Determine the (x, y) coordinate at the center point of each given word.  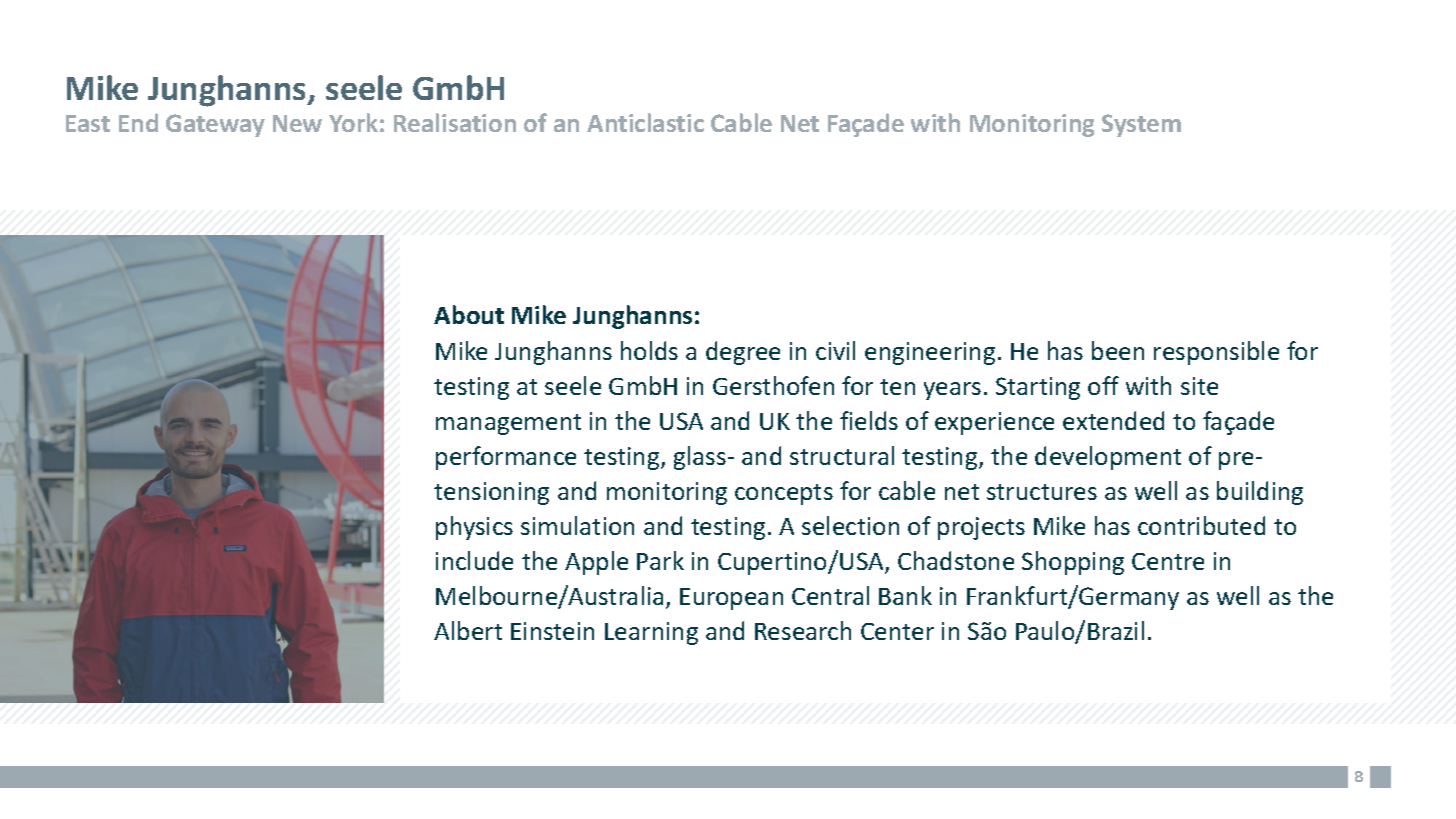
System (1141, 125)
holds (649, 350)
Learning (651, 633)
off (1103, 385)
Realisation (455, 122)
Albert (468, 630)
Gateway (215, 125)
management (508, 424)
